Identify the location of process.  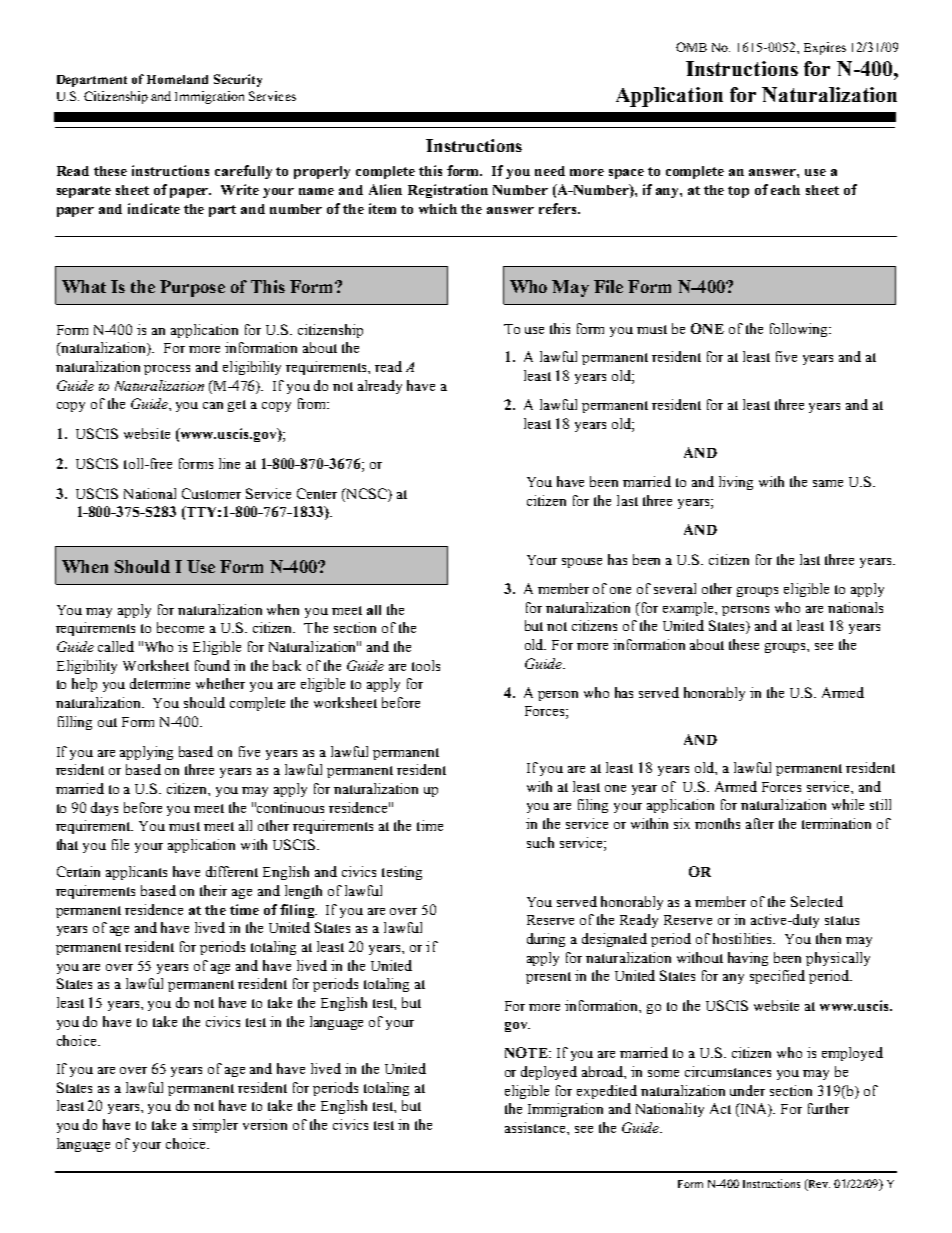
(167, 370).
